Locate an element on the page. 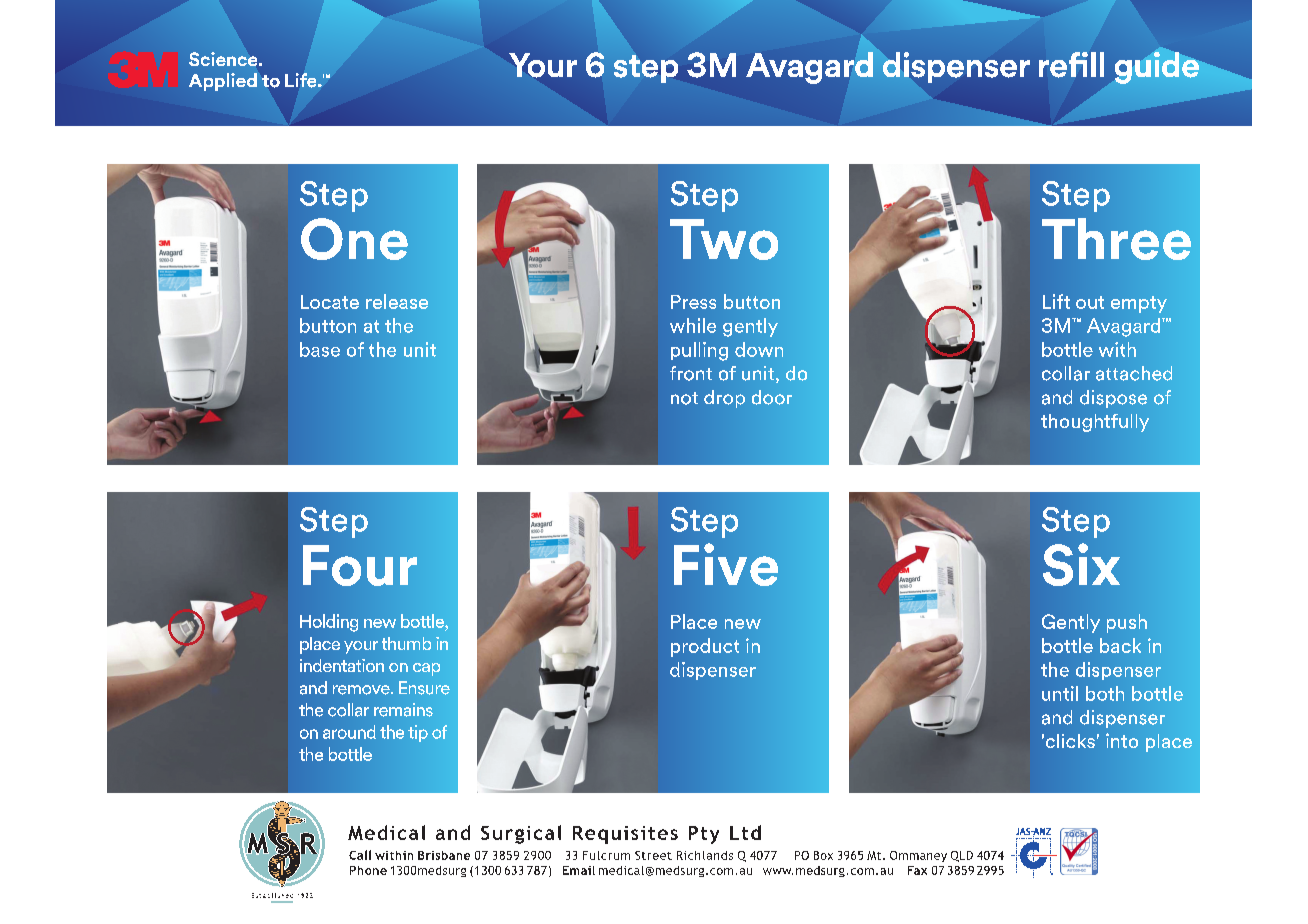  Four is located at coordinates (360, 565).
